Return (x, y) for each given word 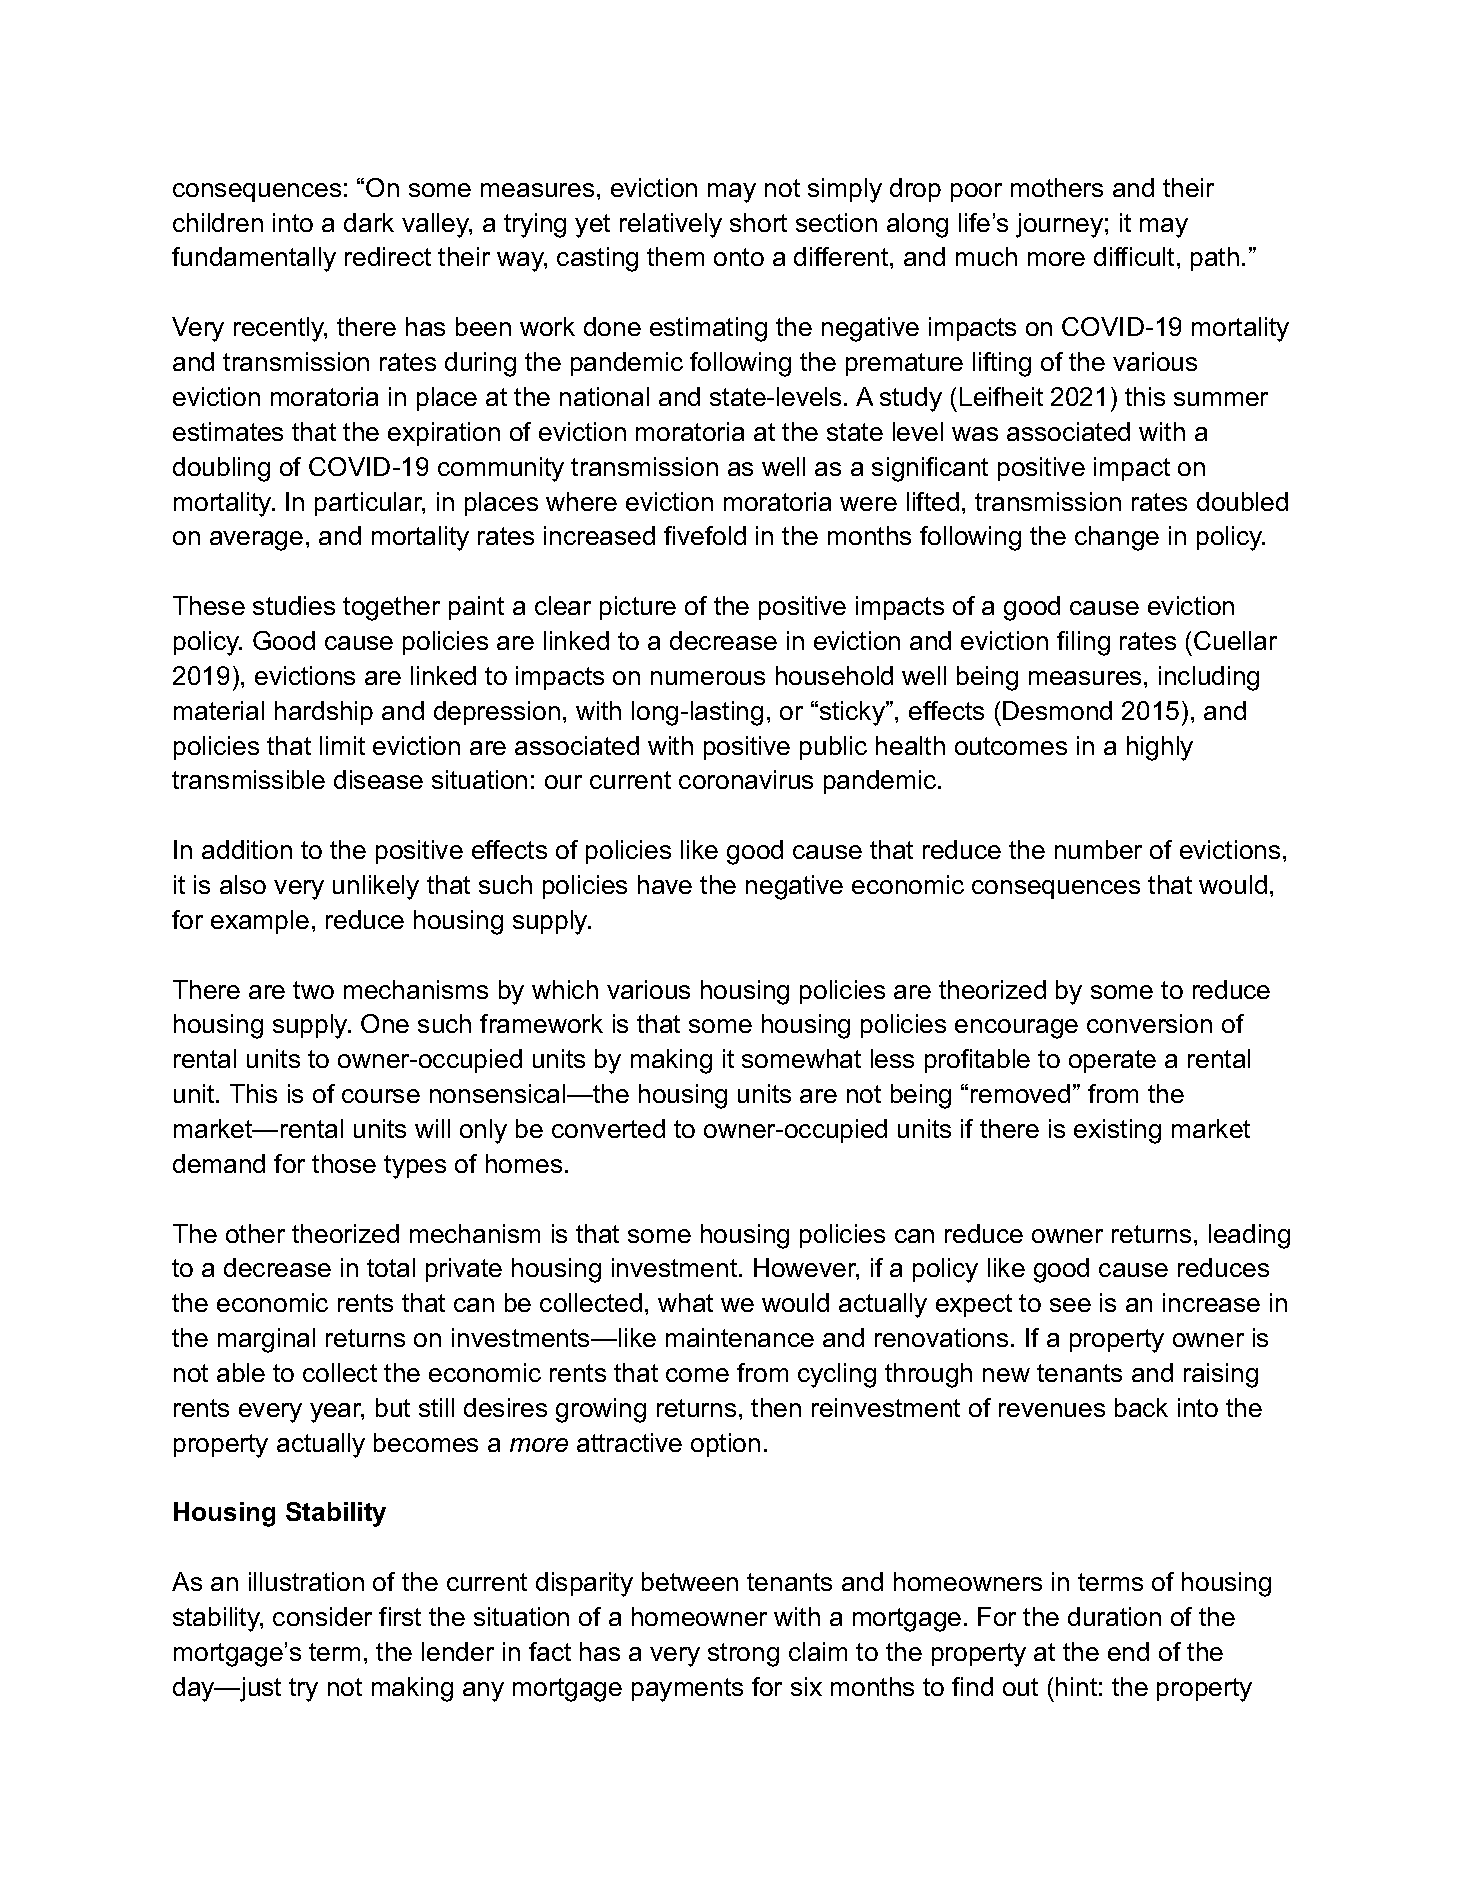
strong (743, 1655)
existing (1117, 1131)
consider (322, 1616)
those (344, 1163)
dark (369, 222)
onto (739, 257)
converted (608, 1128)
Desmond (1057, 710)
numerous (708, 678)
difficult (1134, 256)
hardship (324, 713)
